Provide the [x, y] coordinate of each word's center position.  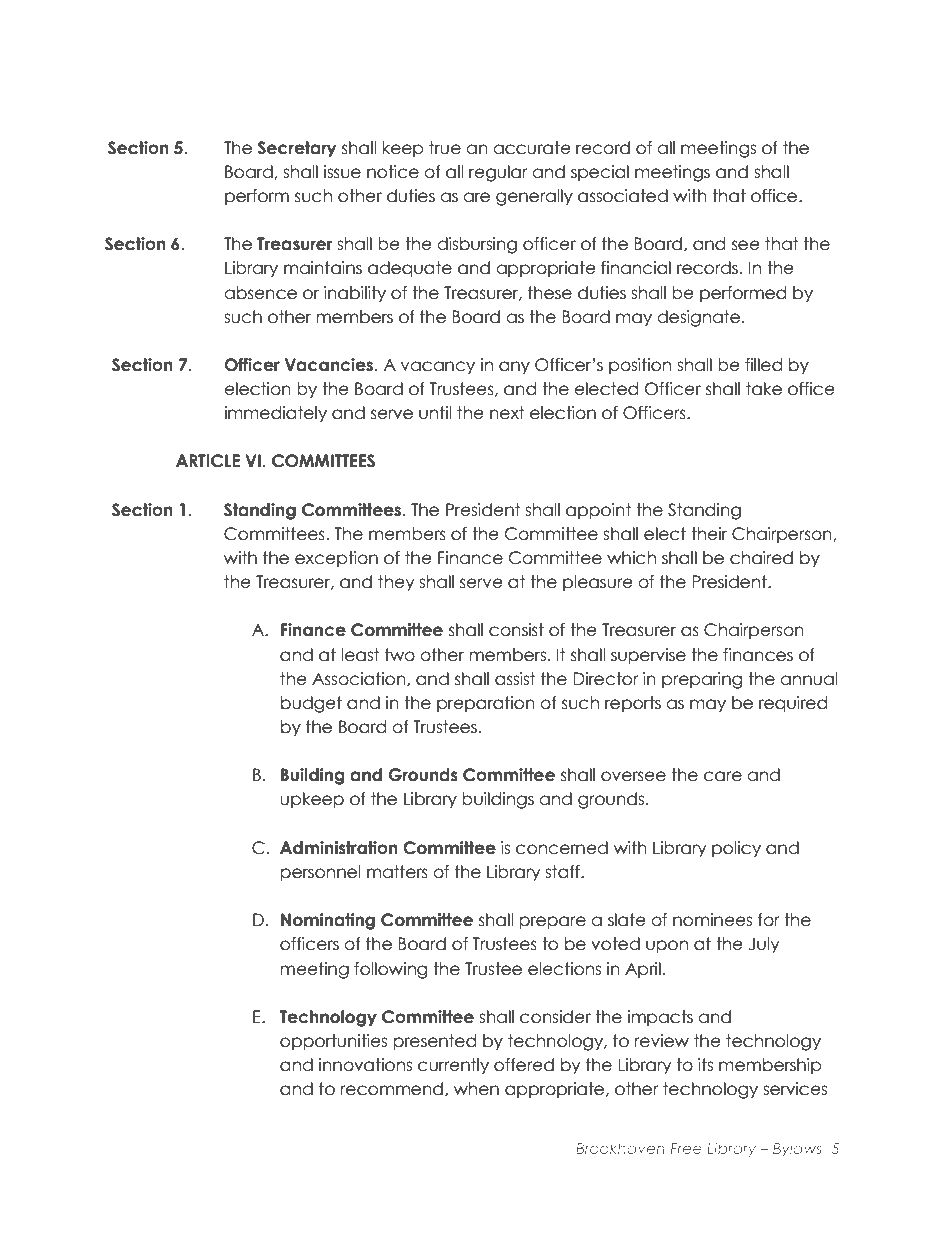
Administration [339, 848]
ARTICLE [208, 461]
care [723, 776]
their [709, 534]
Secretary [297, 149]
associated [623, 196]
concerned [562, 848]
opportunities [333, 1042]
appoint [598, 511]
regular [498, 173]
